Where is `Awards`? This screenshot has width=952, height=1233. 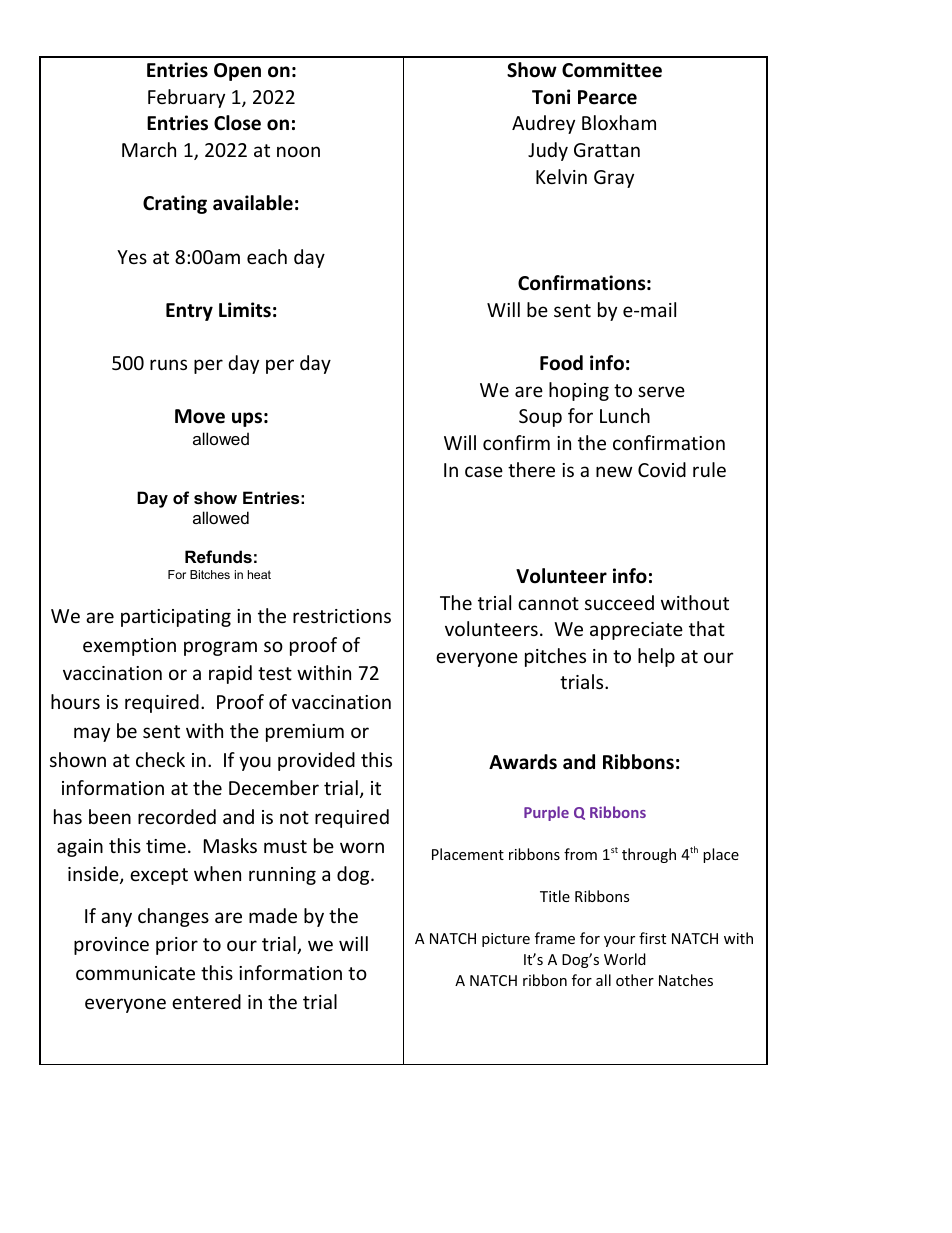 Awards is located at coordinates (523, 762).
